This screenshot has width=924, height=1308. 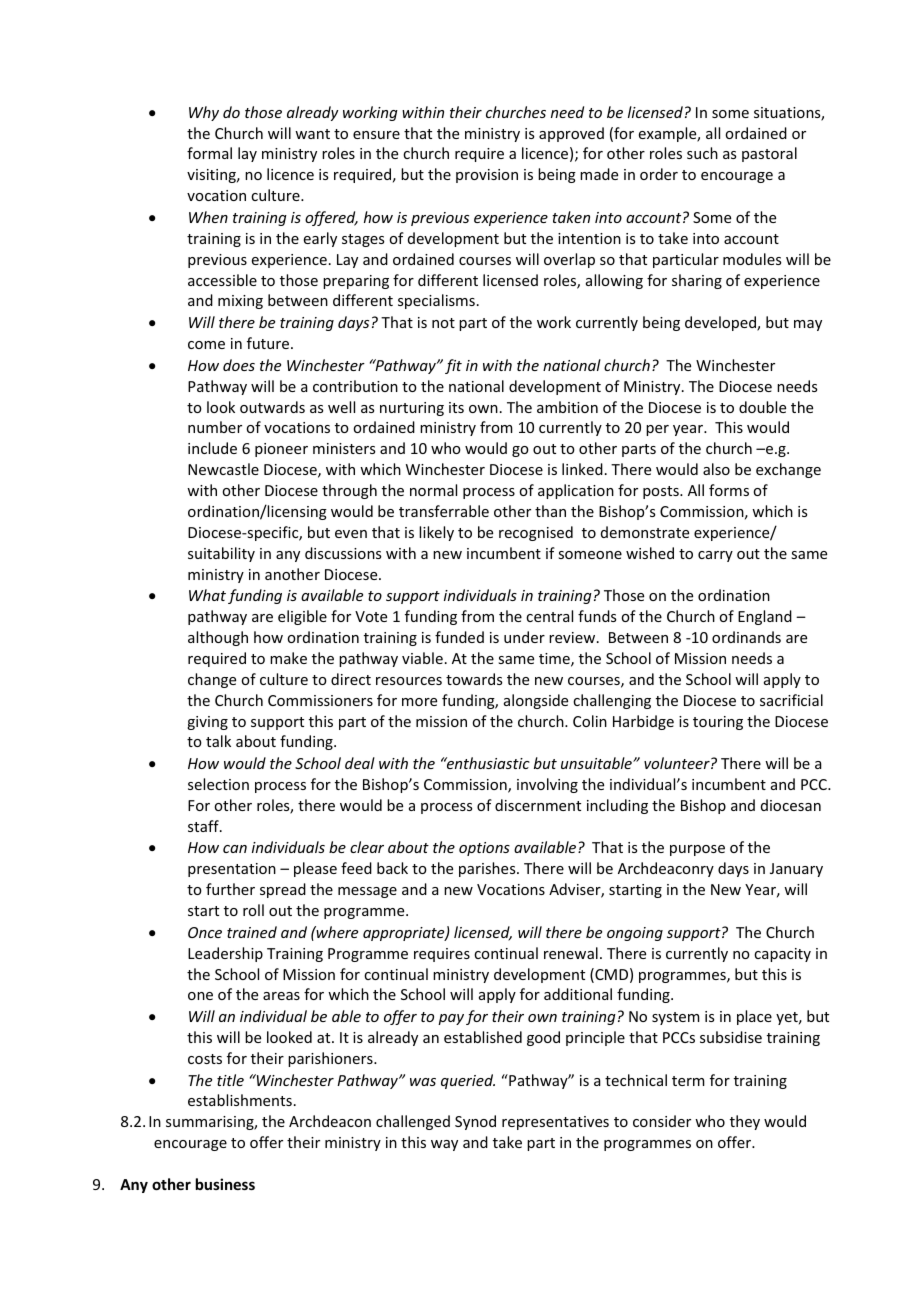 What do you see at coordinates (702, 153) in the screenshot?
I see `such` at bounding box center [702, 153].
